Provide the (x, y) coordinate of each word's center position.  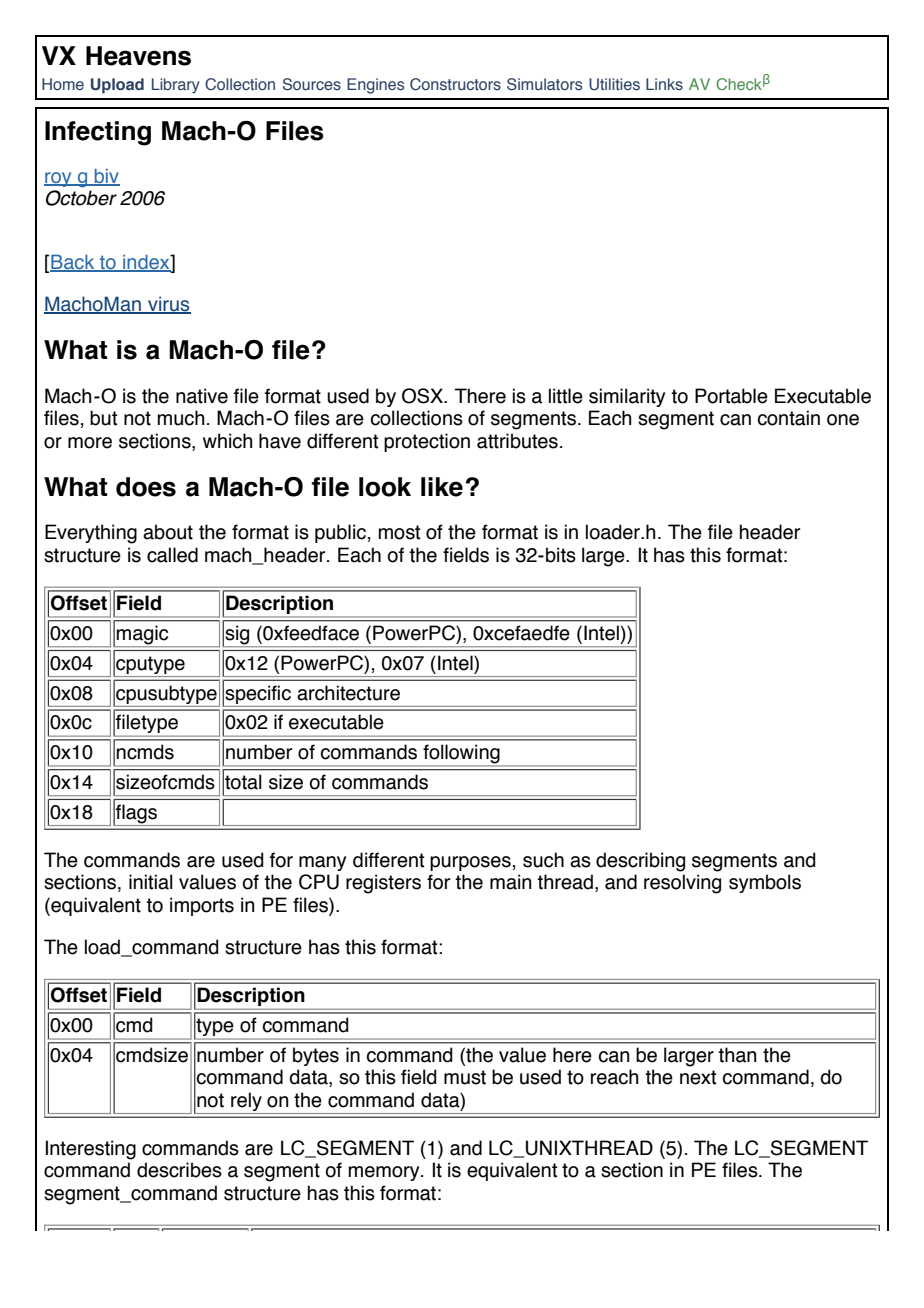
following (461, 754)
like (442, 487)
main (511, 882)
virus (168, 305)
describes (179, 1170)
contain (789, 418)
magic (143, 636)
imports (202, 906)
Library (176, 86)
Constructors (455, 84)
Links (664, 84)
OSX (423, 396)
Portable (731, 396)
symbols (765, 883)
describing (640, 862)
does (146, 487)
